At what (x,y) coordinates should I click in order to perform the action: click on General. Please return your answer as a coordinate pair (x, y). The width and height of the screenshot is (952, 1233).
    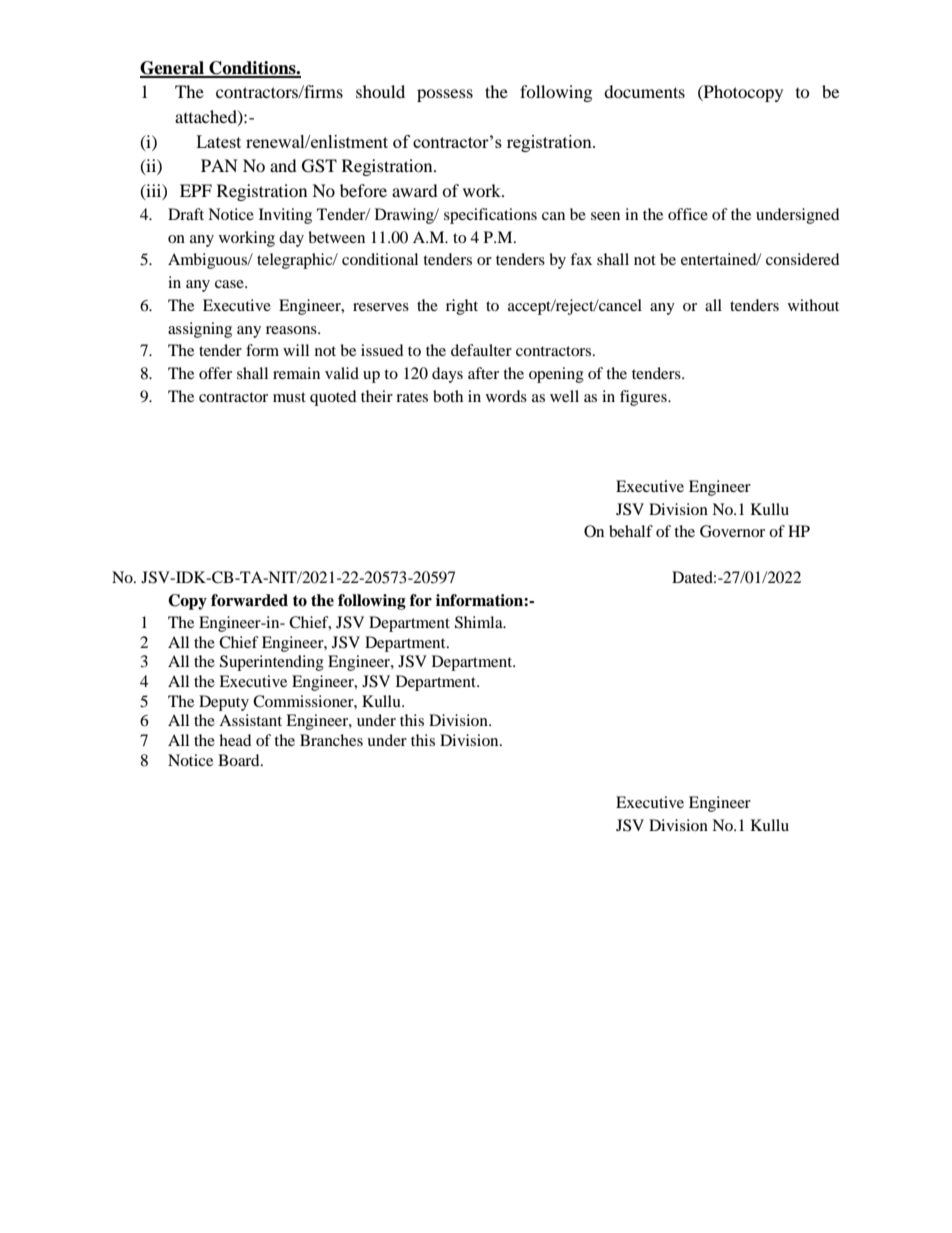
    Looking at the image, I should click on (173, 69).
